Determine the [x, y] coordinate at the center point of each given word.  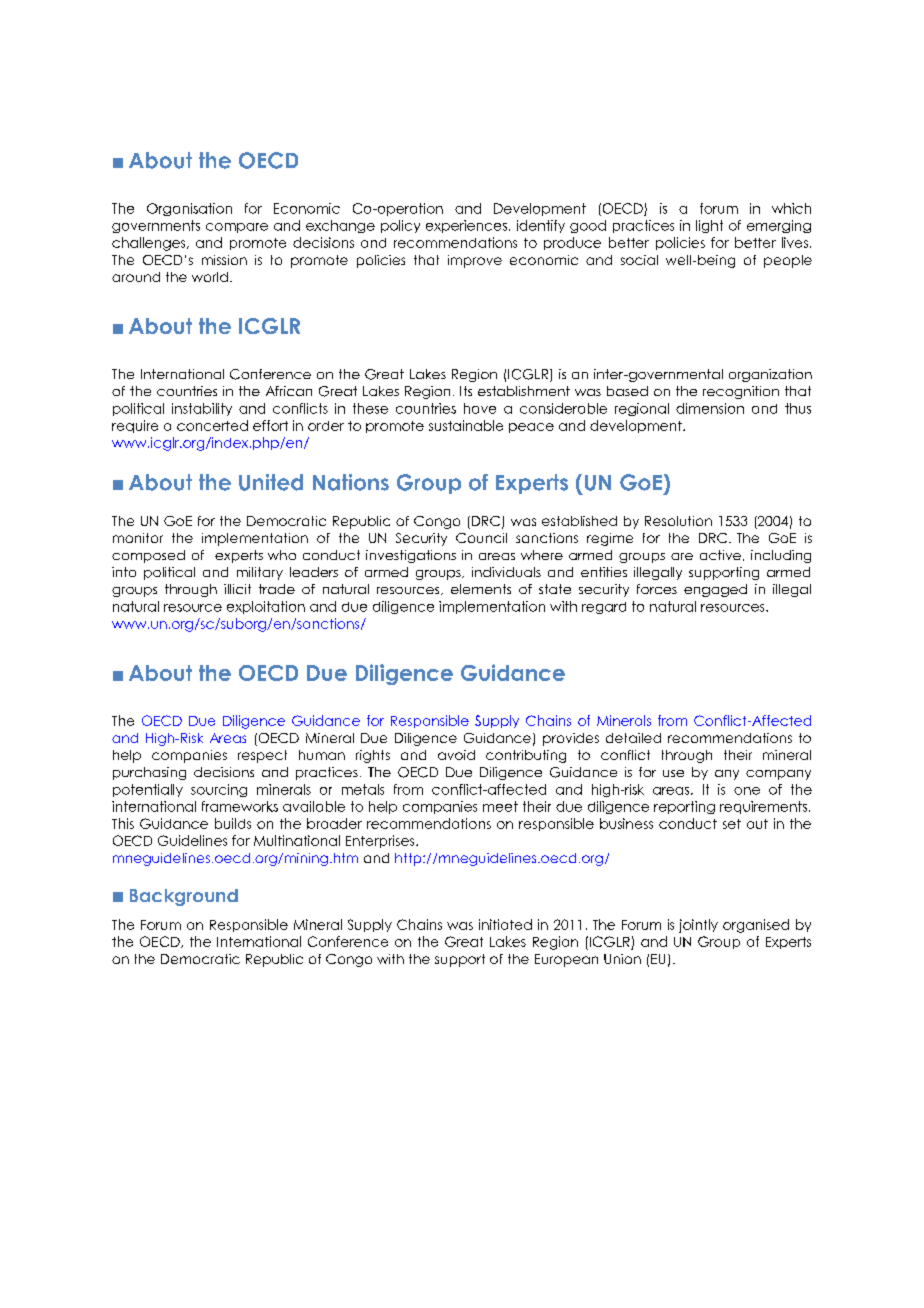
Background [184, 897]
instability [202, 409]
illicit [237, 589]
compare [237, 228]
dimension [710, 408]
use [673, 773]
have [480, 408]
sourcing [219, 790]
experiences [466, 226]
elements [481, 589]
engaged [715, 590]
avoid [456, 755]
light [709, 226]
